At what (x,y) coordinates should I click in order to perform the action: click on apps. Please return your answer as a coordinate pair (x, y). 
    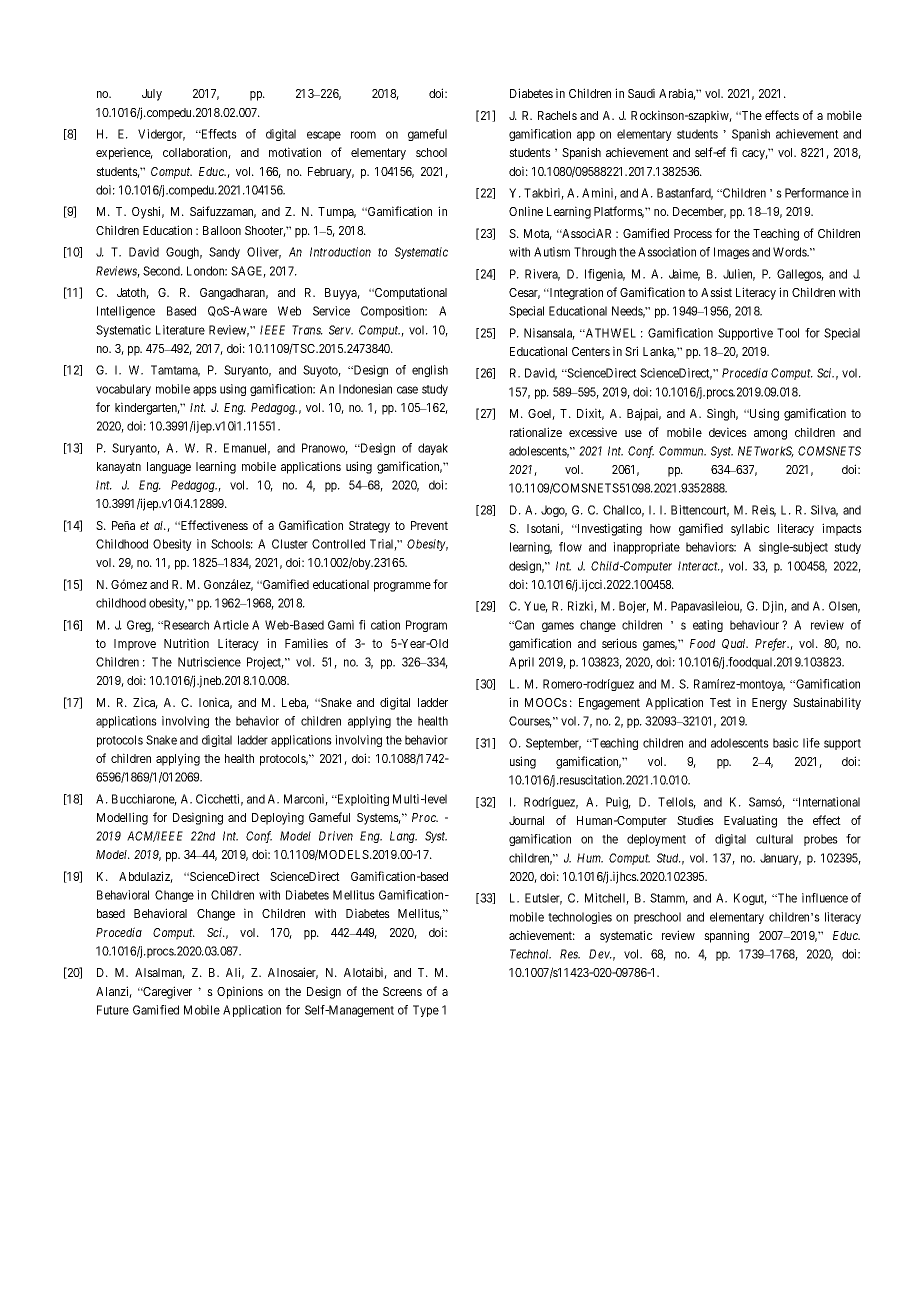
    Looking at the image, I should click on (205, 391).
